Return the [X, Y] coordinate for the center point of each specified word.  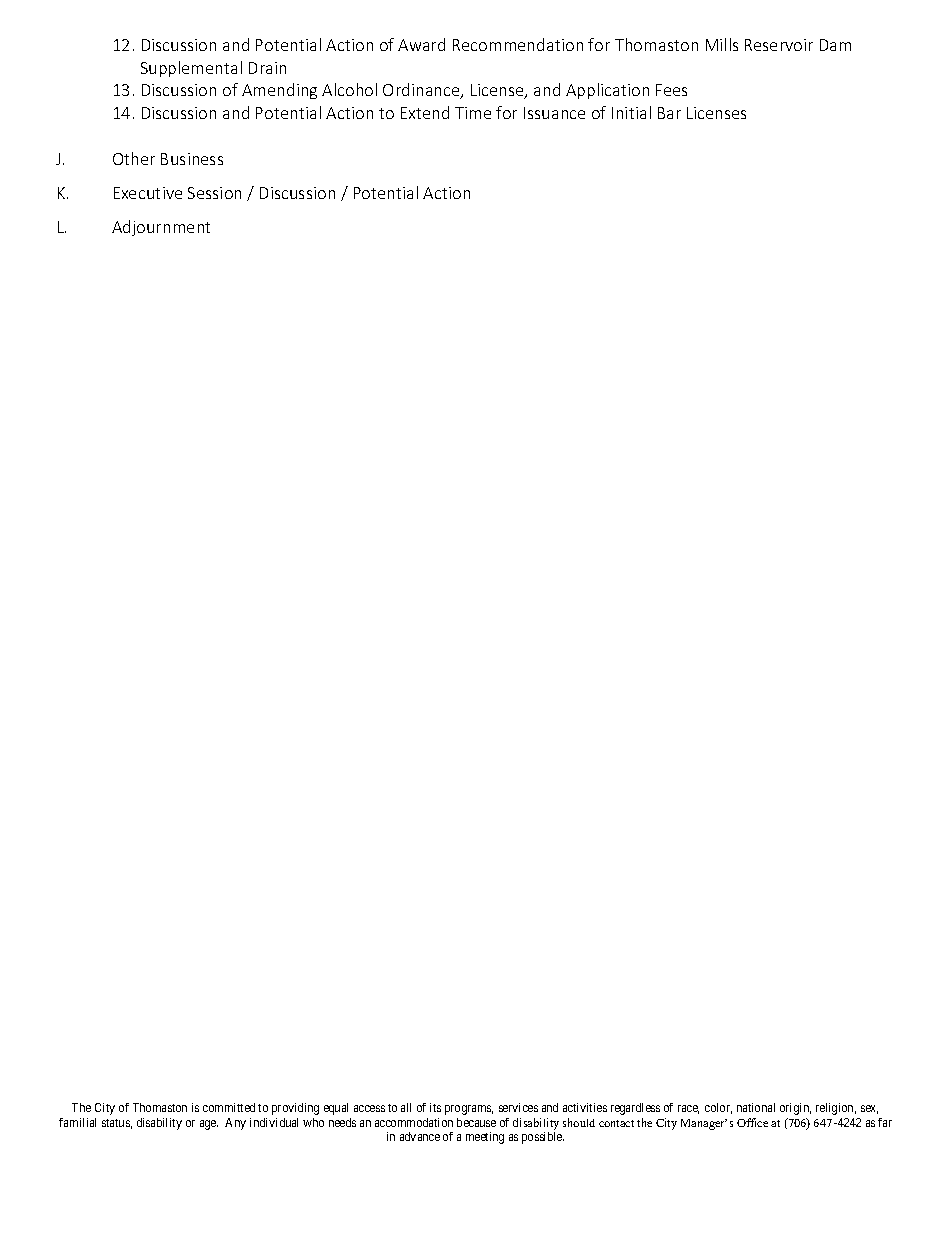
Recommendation [518, 44]
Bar [669, 113]
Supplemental [191, 69]
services [518, 1107]
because [476, 1122]
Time [473, 113]
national [756, 1107]
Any [235, 1124]
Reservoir [779, 45]
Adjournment [161, 228]
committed [229, 1107]
